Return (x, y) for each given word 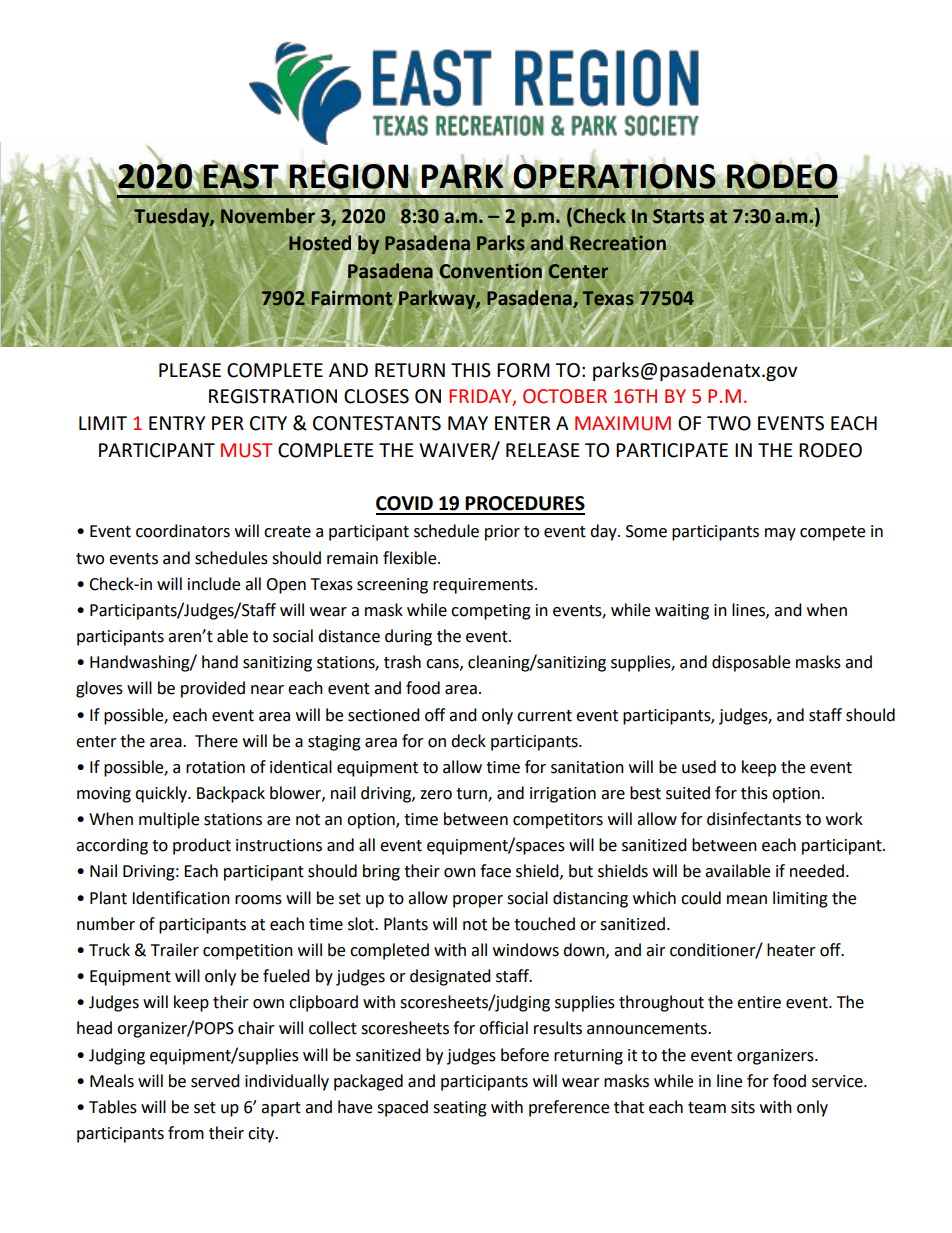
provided (213, 689)
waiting (682, 612)
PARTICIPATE (672, 450)
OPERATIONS (613, 177)
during (408, 637)
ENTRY (177, 423)
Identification (181, 898)
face (495, 871)
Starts (678, 216)
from (186, 1133)
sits (743, 1107)
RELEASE (543, 450)
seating (460, 1109)
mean (747, 900)
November (269, 214)
